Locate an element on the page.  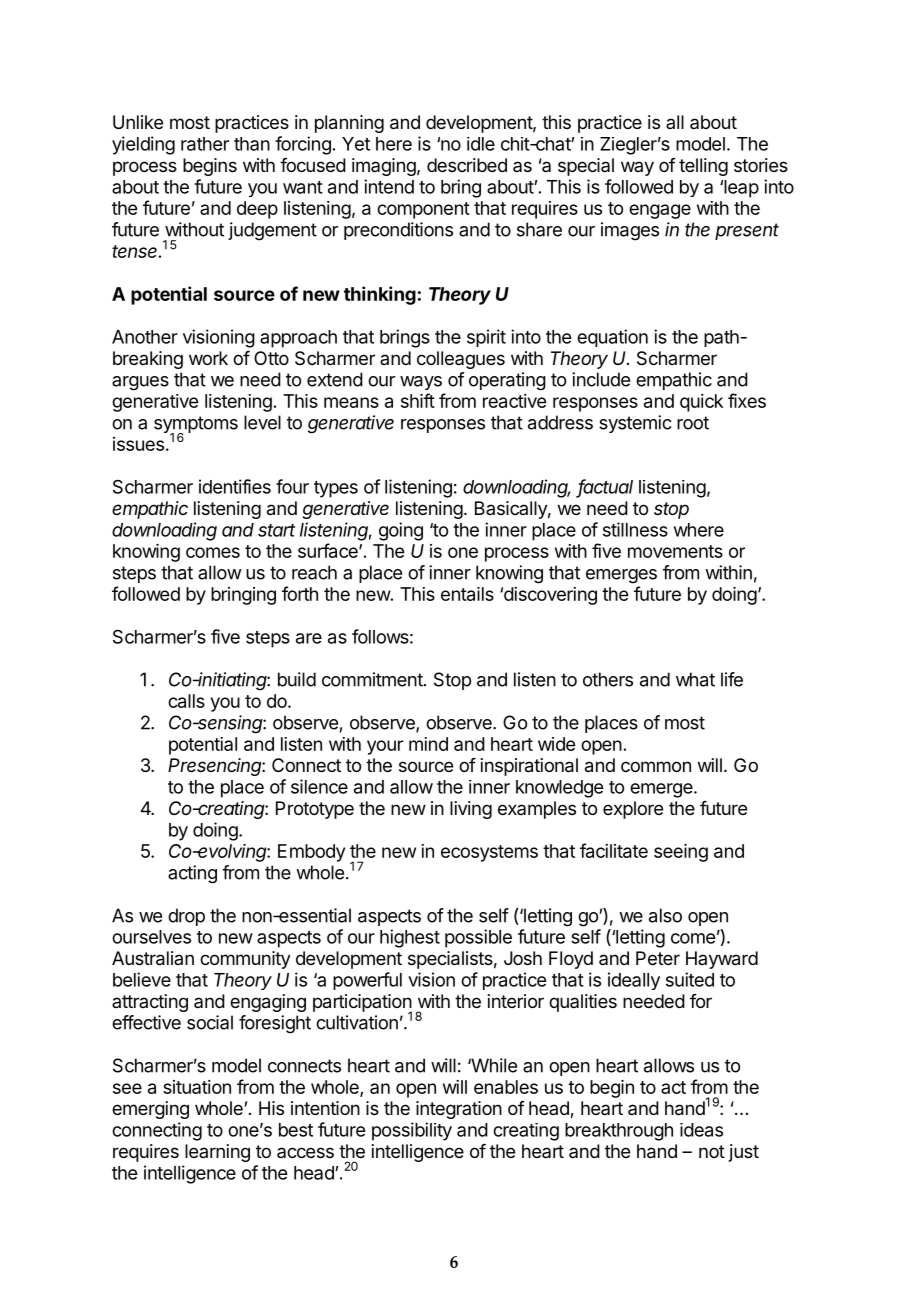
described is located at coordinates (467, 165).
